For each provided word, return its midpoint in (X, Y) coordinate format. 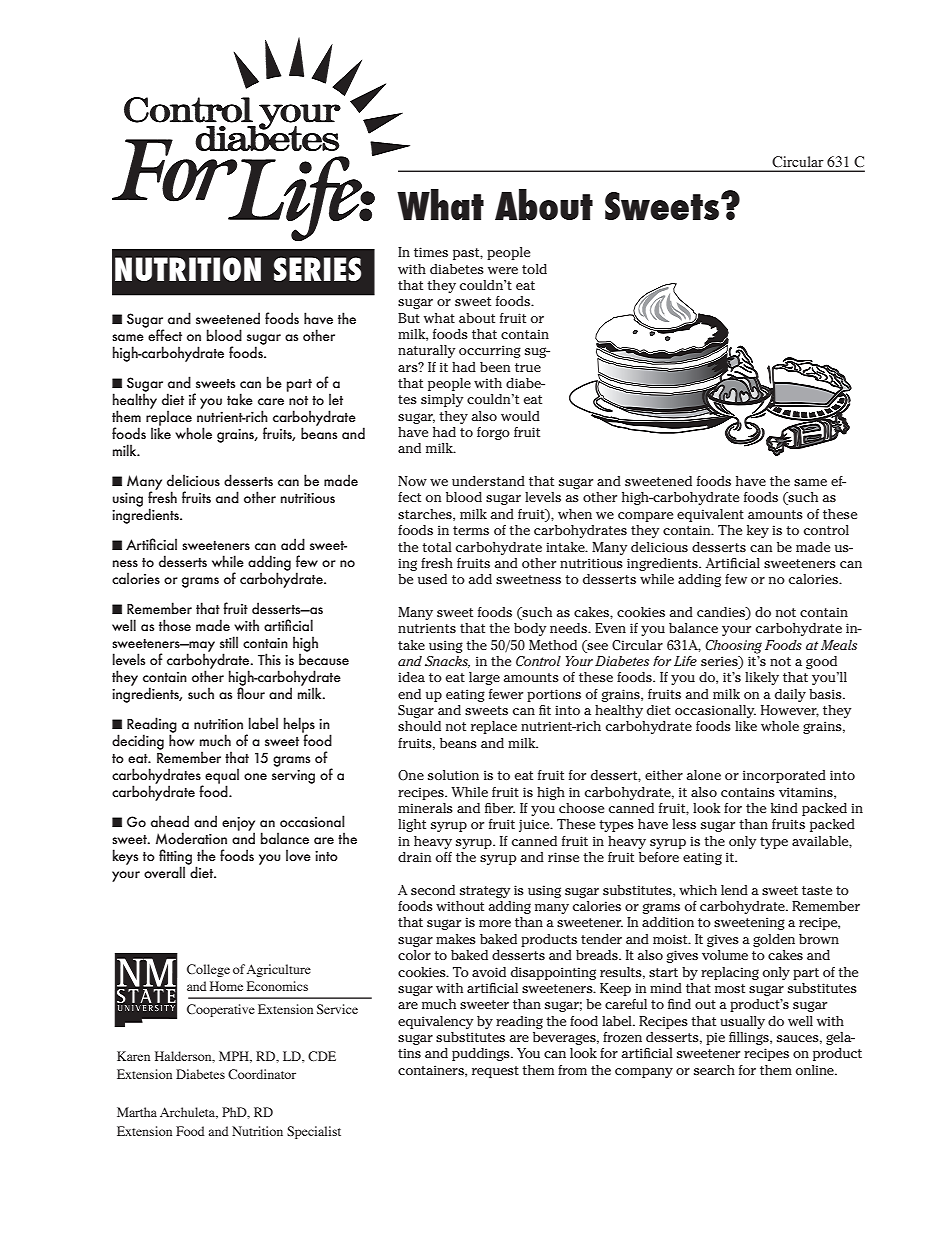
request (495, 1072)
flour (251, 692)
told (534, 269)
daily (790, 695)
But (409, 318)
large (484, 678)
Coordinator (262, 1074)
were (503, 270)
